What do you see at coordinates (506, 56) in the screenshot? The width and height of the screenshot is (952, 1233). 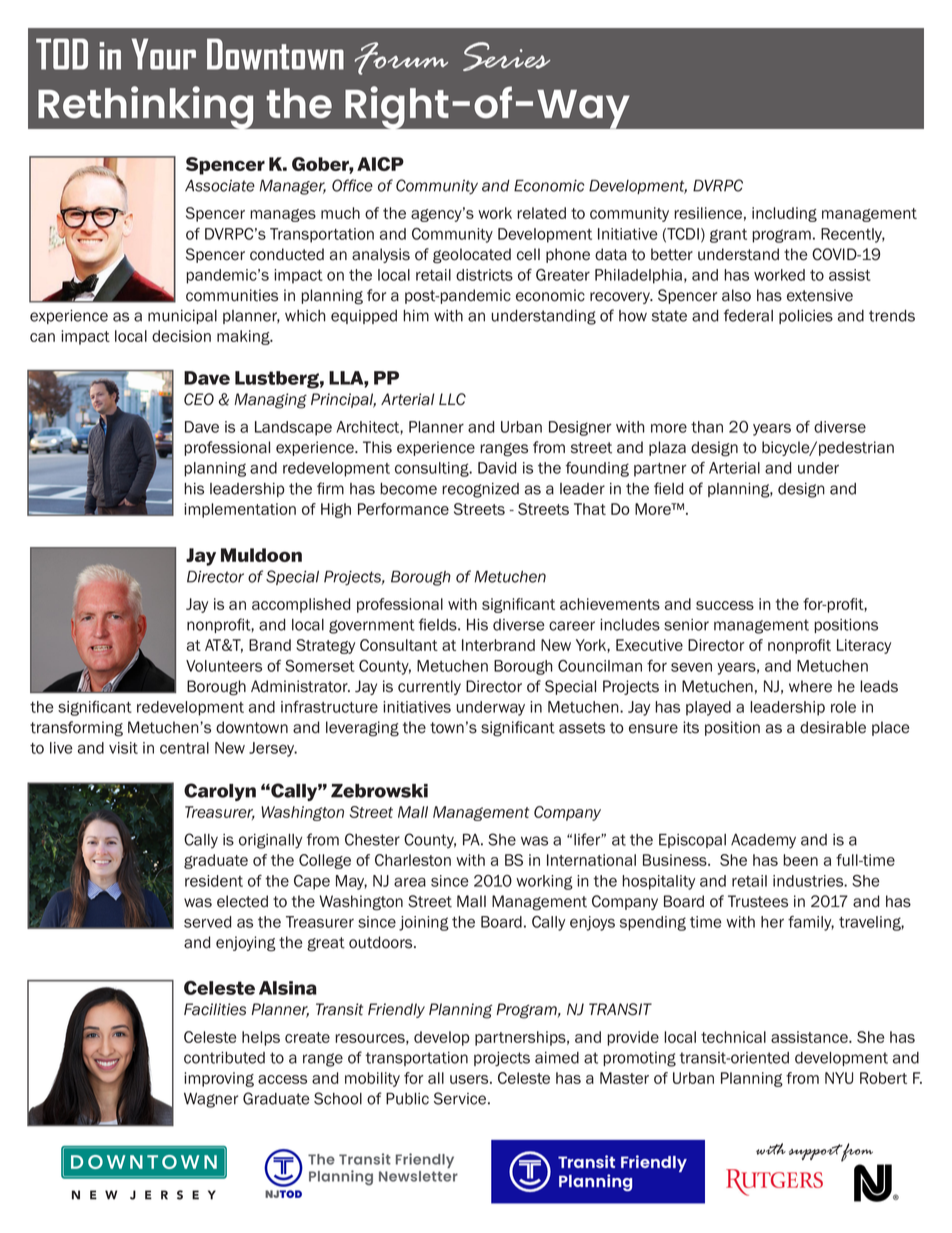 I see `Series` at bounding box center [506, 56].
